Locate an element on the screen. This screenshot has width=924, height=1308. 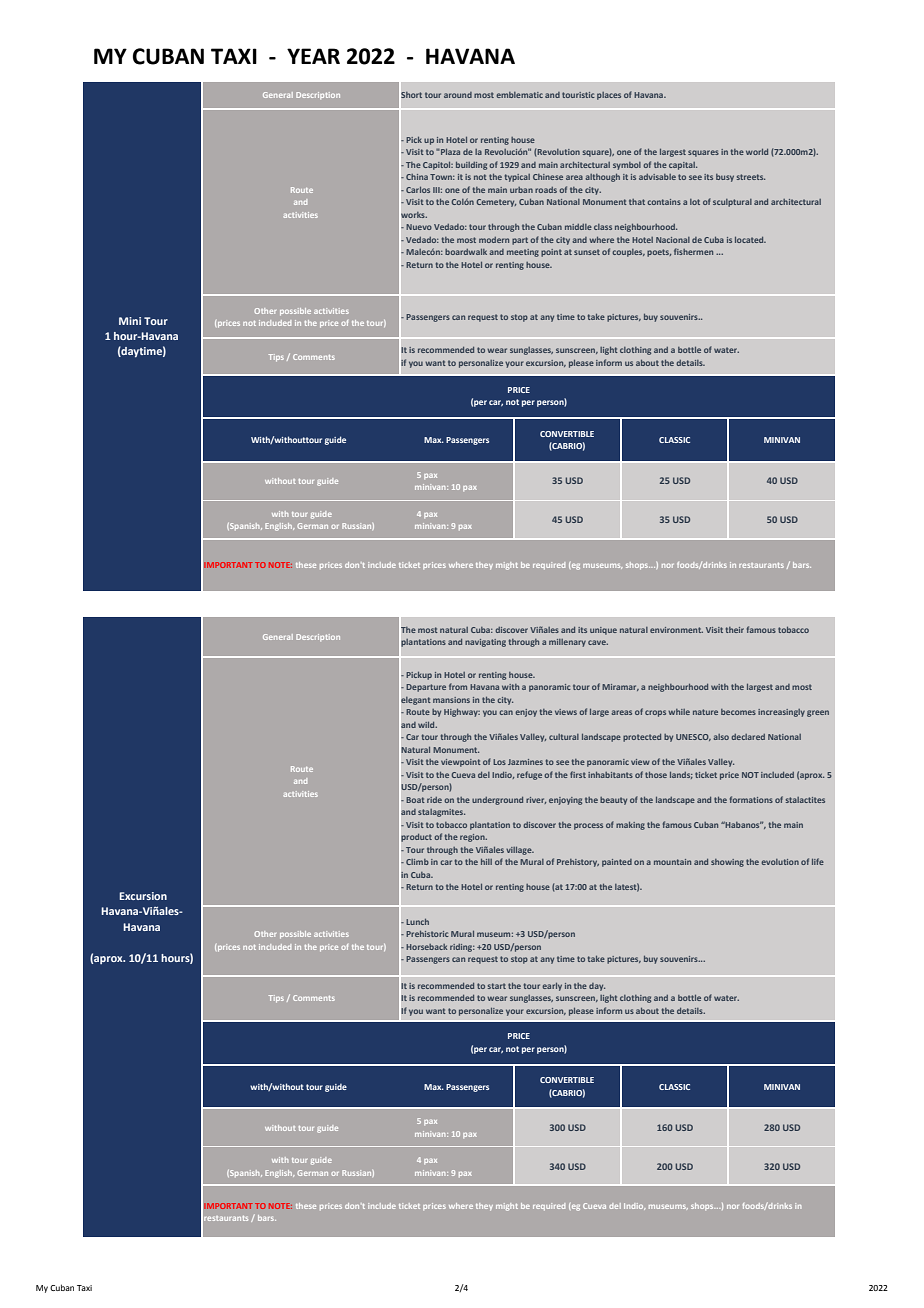
meeting is located at coordinates (523, 253).
